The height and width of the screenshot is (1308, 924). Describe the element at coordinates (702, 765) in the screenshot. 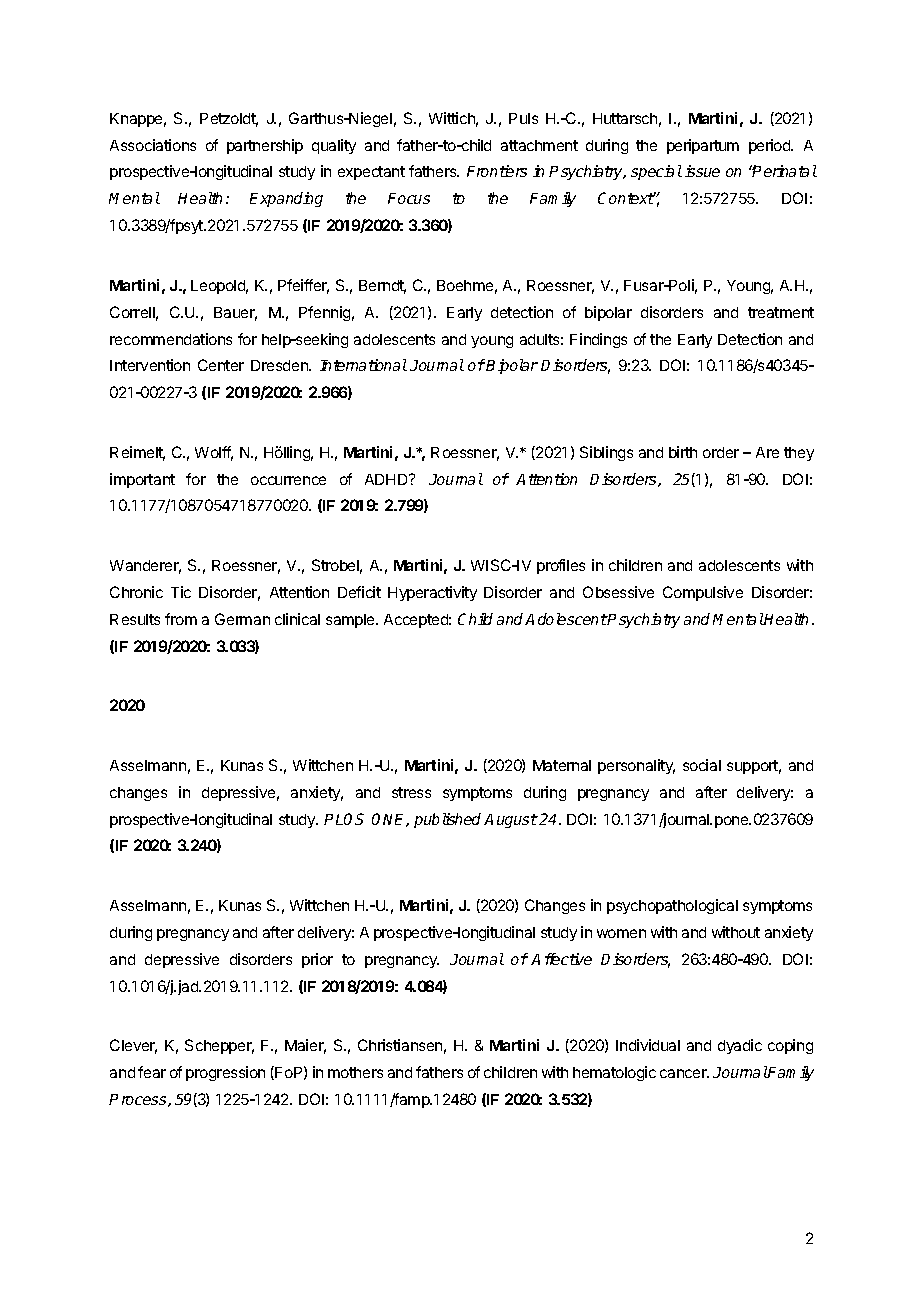

I see `social` at that location.
